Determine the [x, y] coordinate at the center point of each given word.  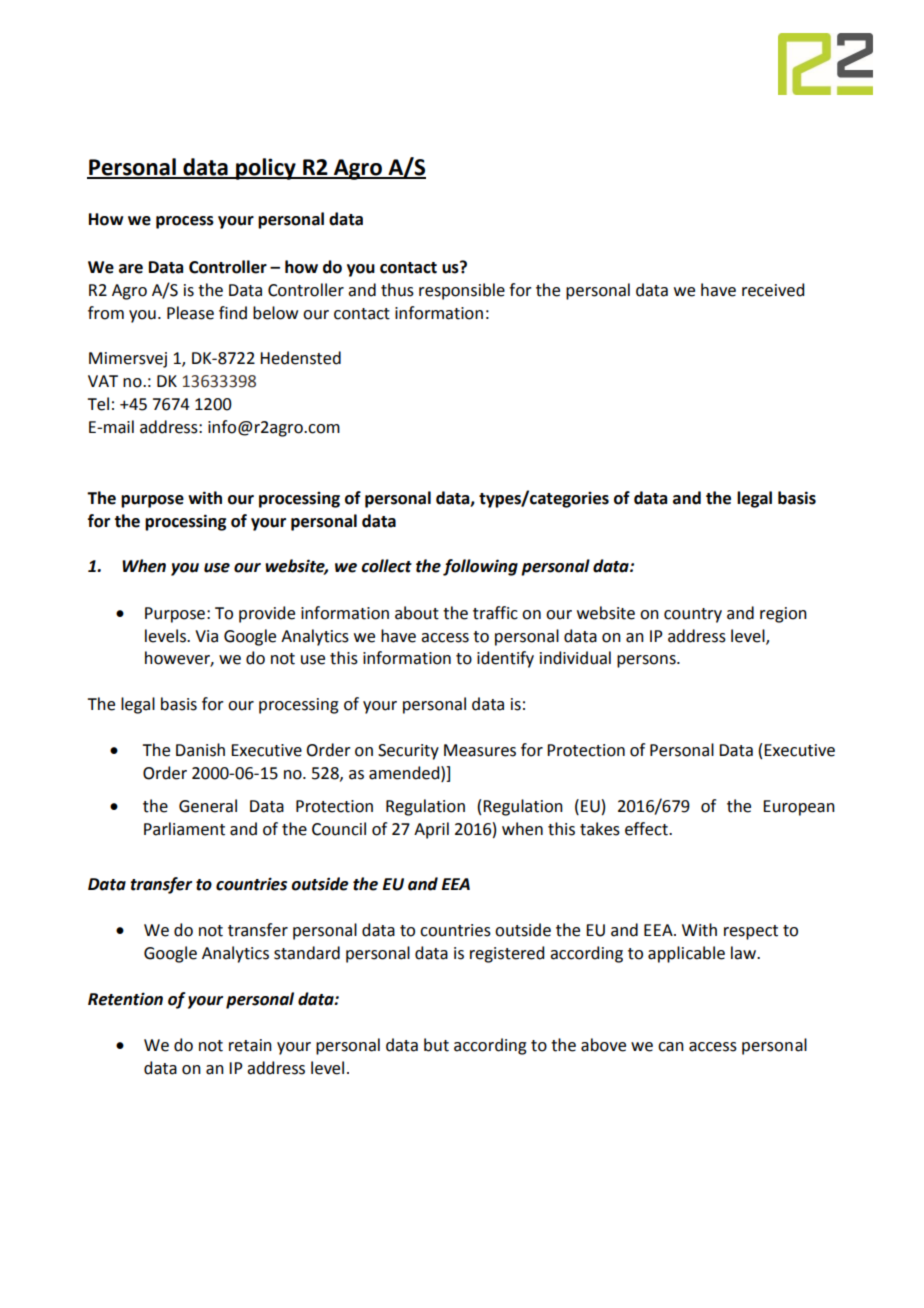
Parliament [184, 829]
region [783, 615]
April [431, 830]
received [773, 290]
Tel [98, 404]
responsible [462, 291]
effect [647, 829]
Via [206, 636]
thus [397, 290]
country [693, 615]
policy [266, 169]
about [417, 613]
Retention [125, 999]
